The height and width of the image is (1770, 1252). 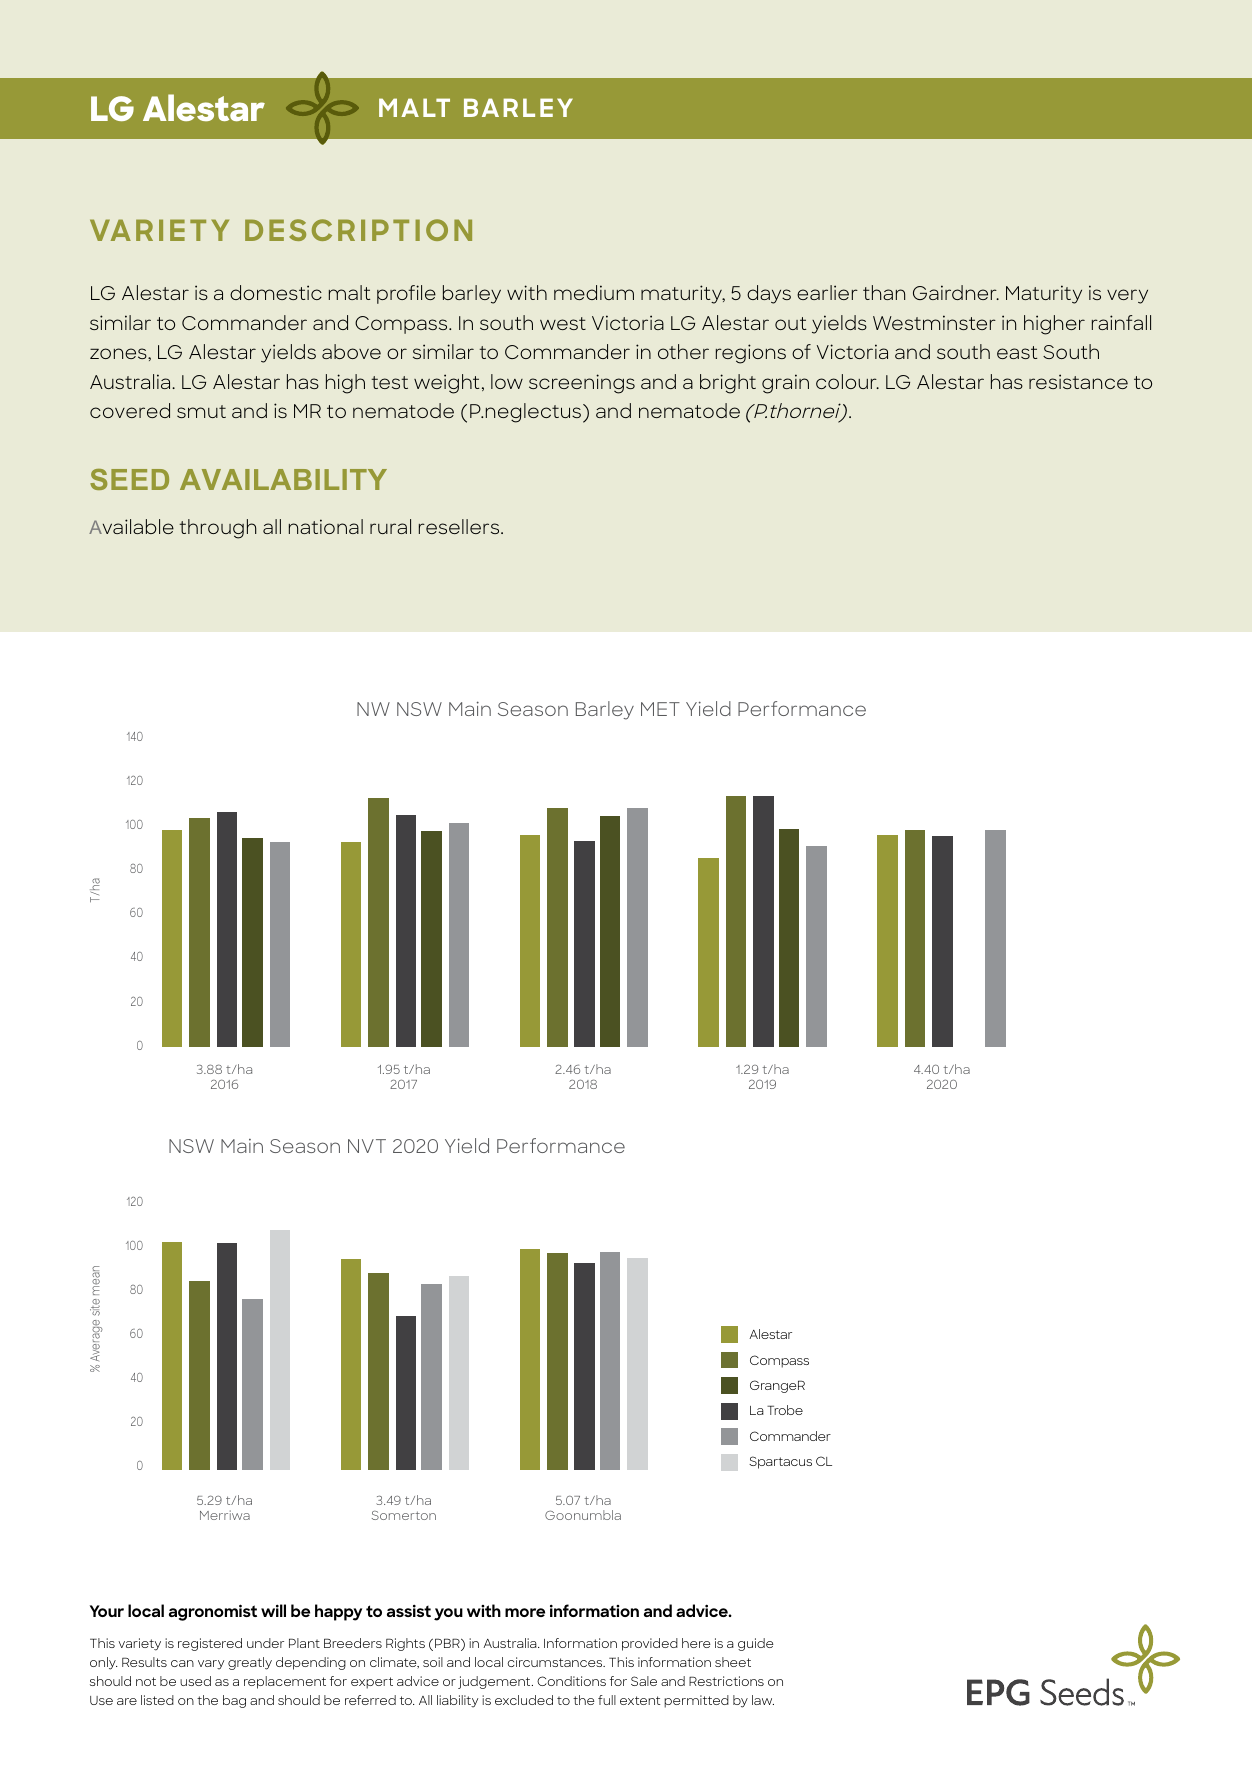 What do you see at coordinates (276, 292) in the image?
I see `domestic` at bounding box center [276, 292].
